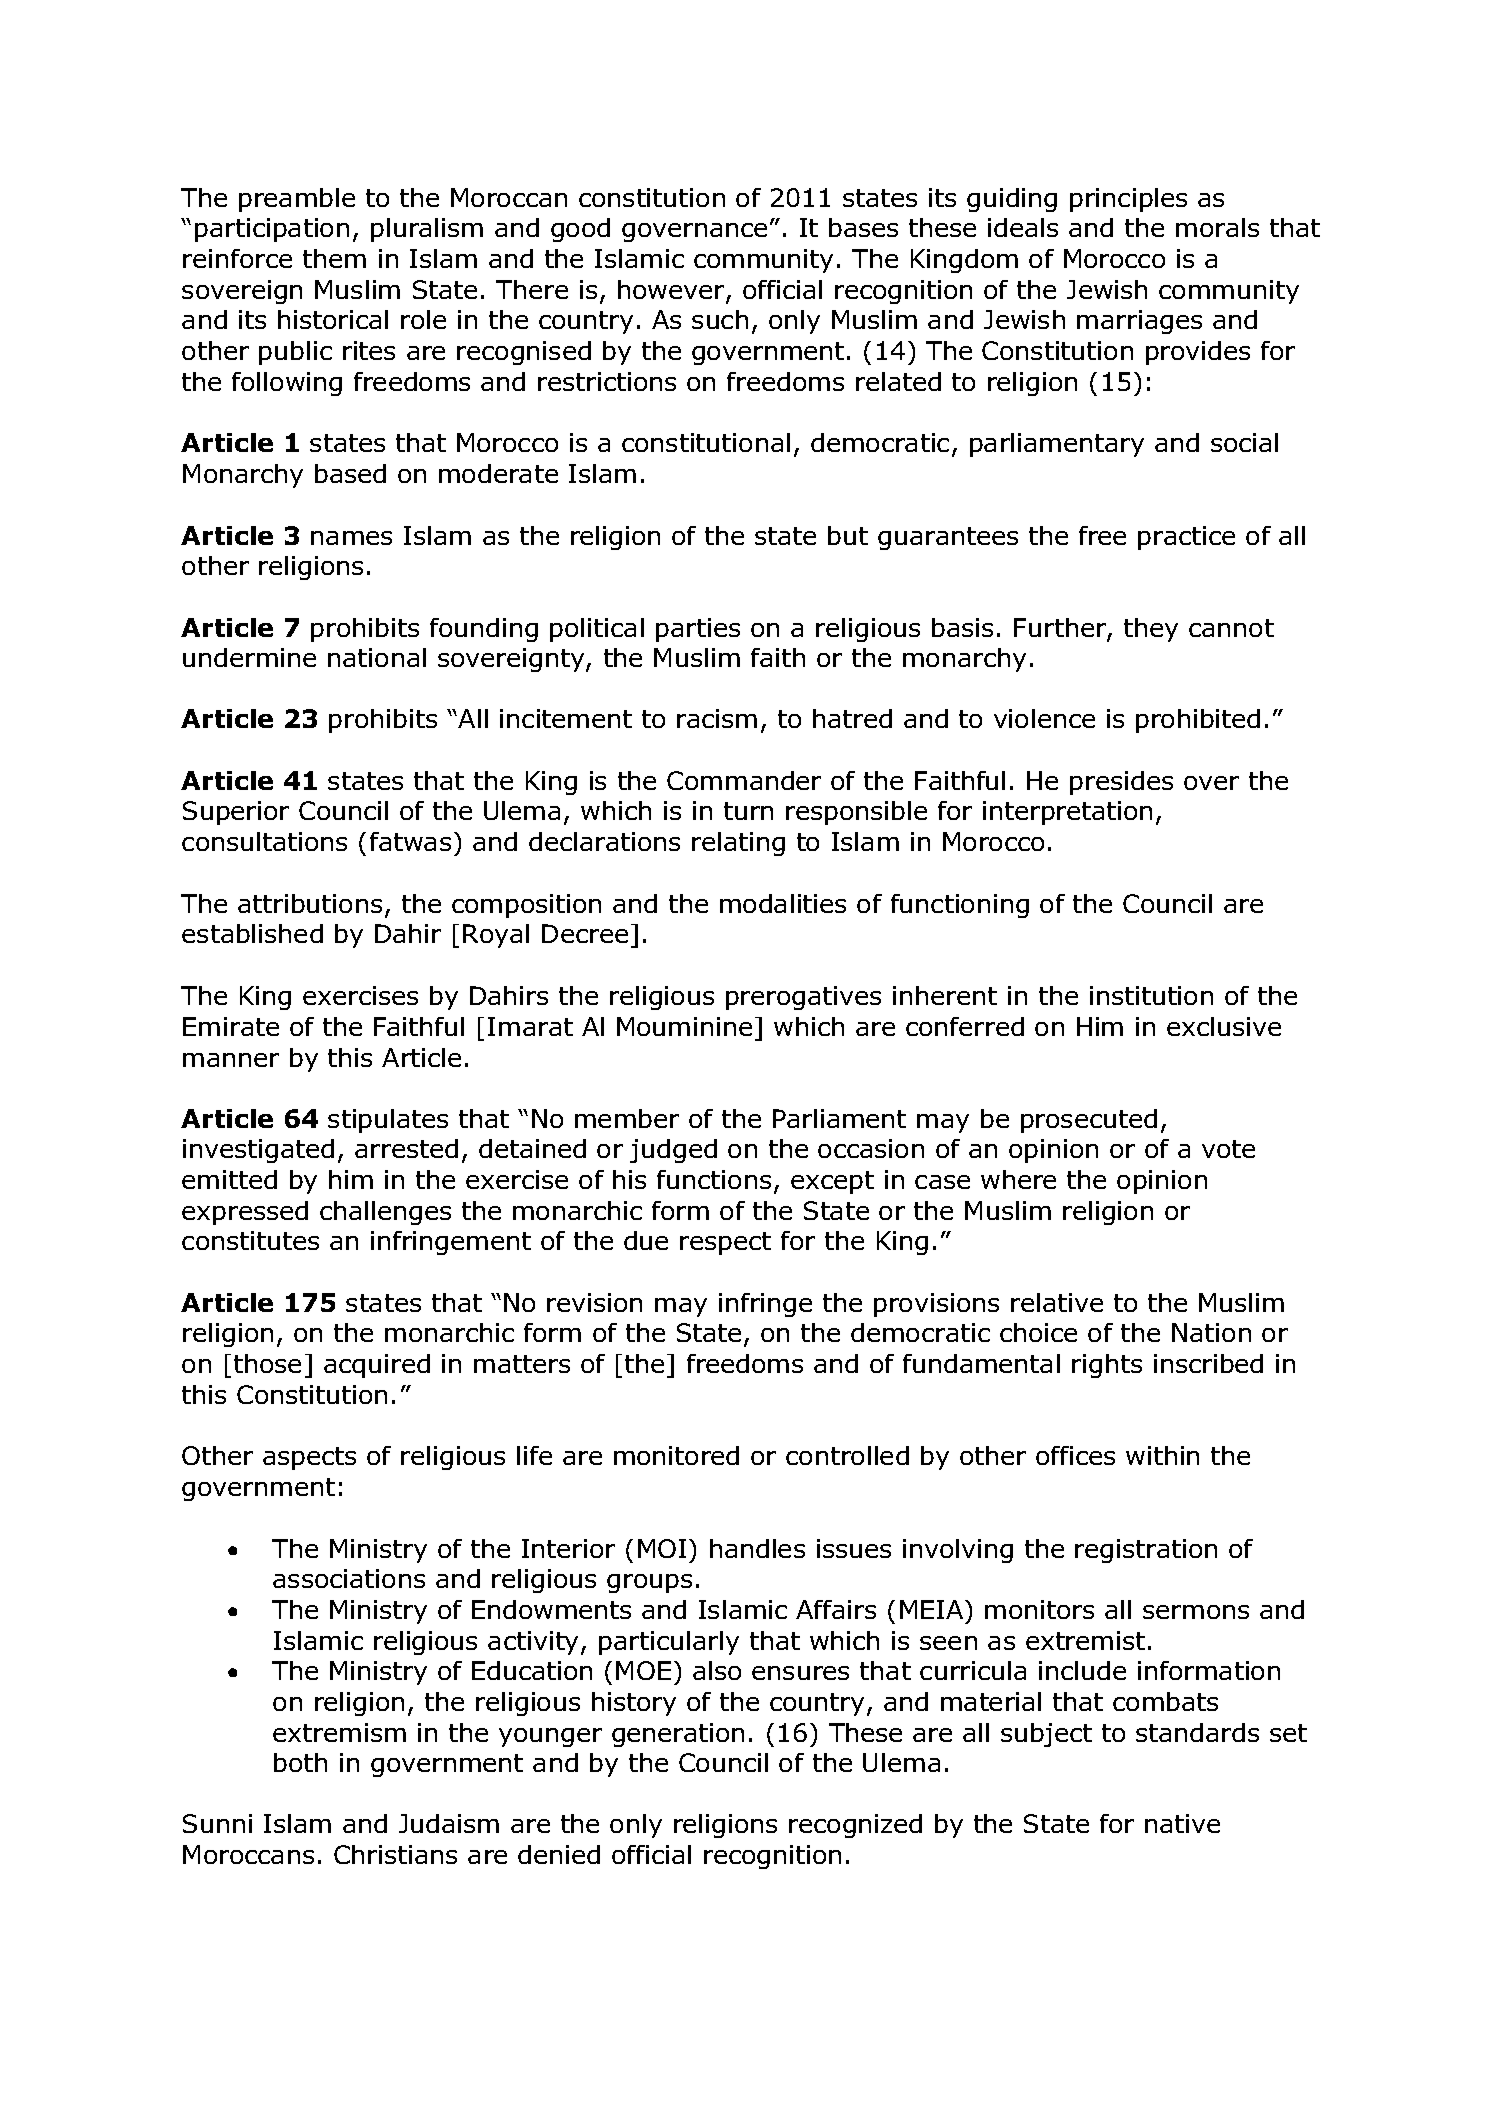  I want to click on institution, so click(1151, 995).
